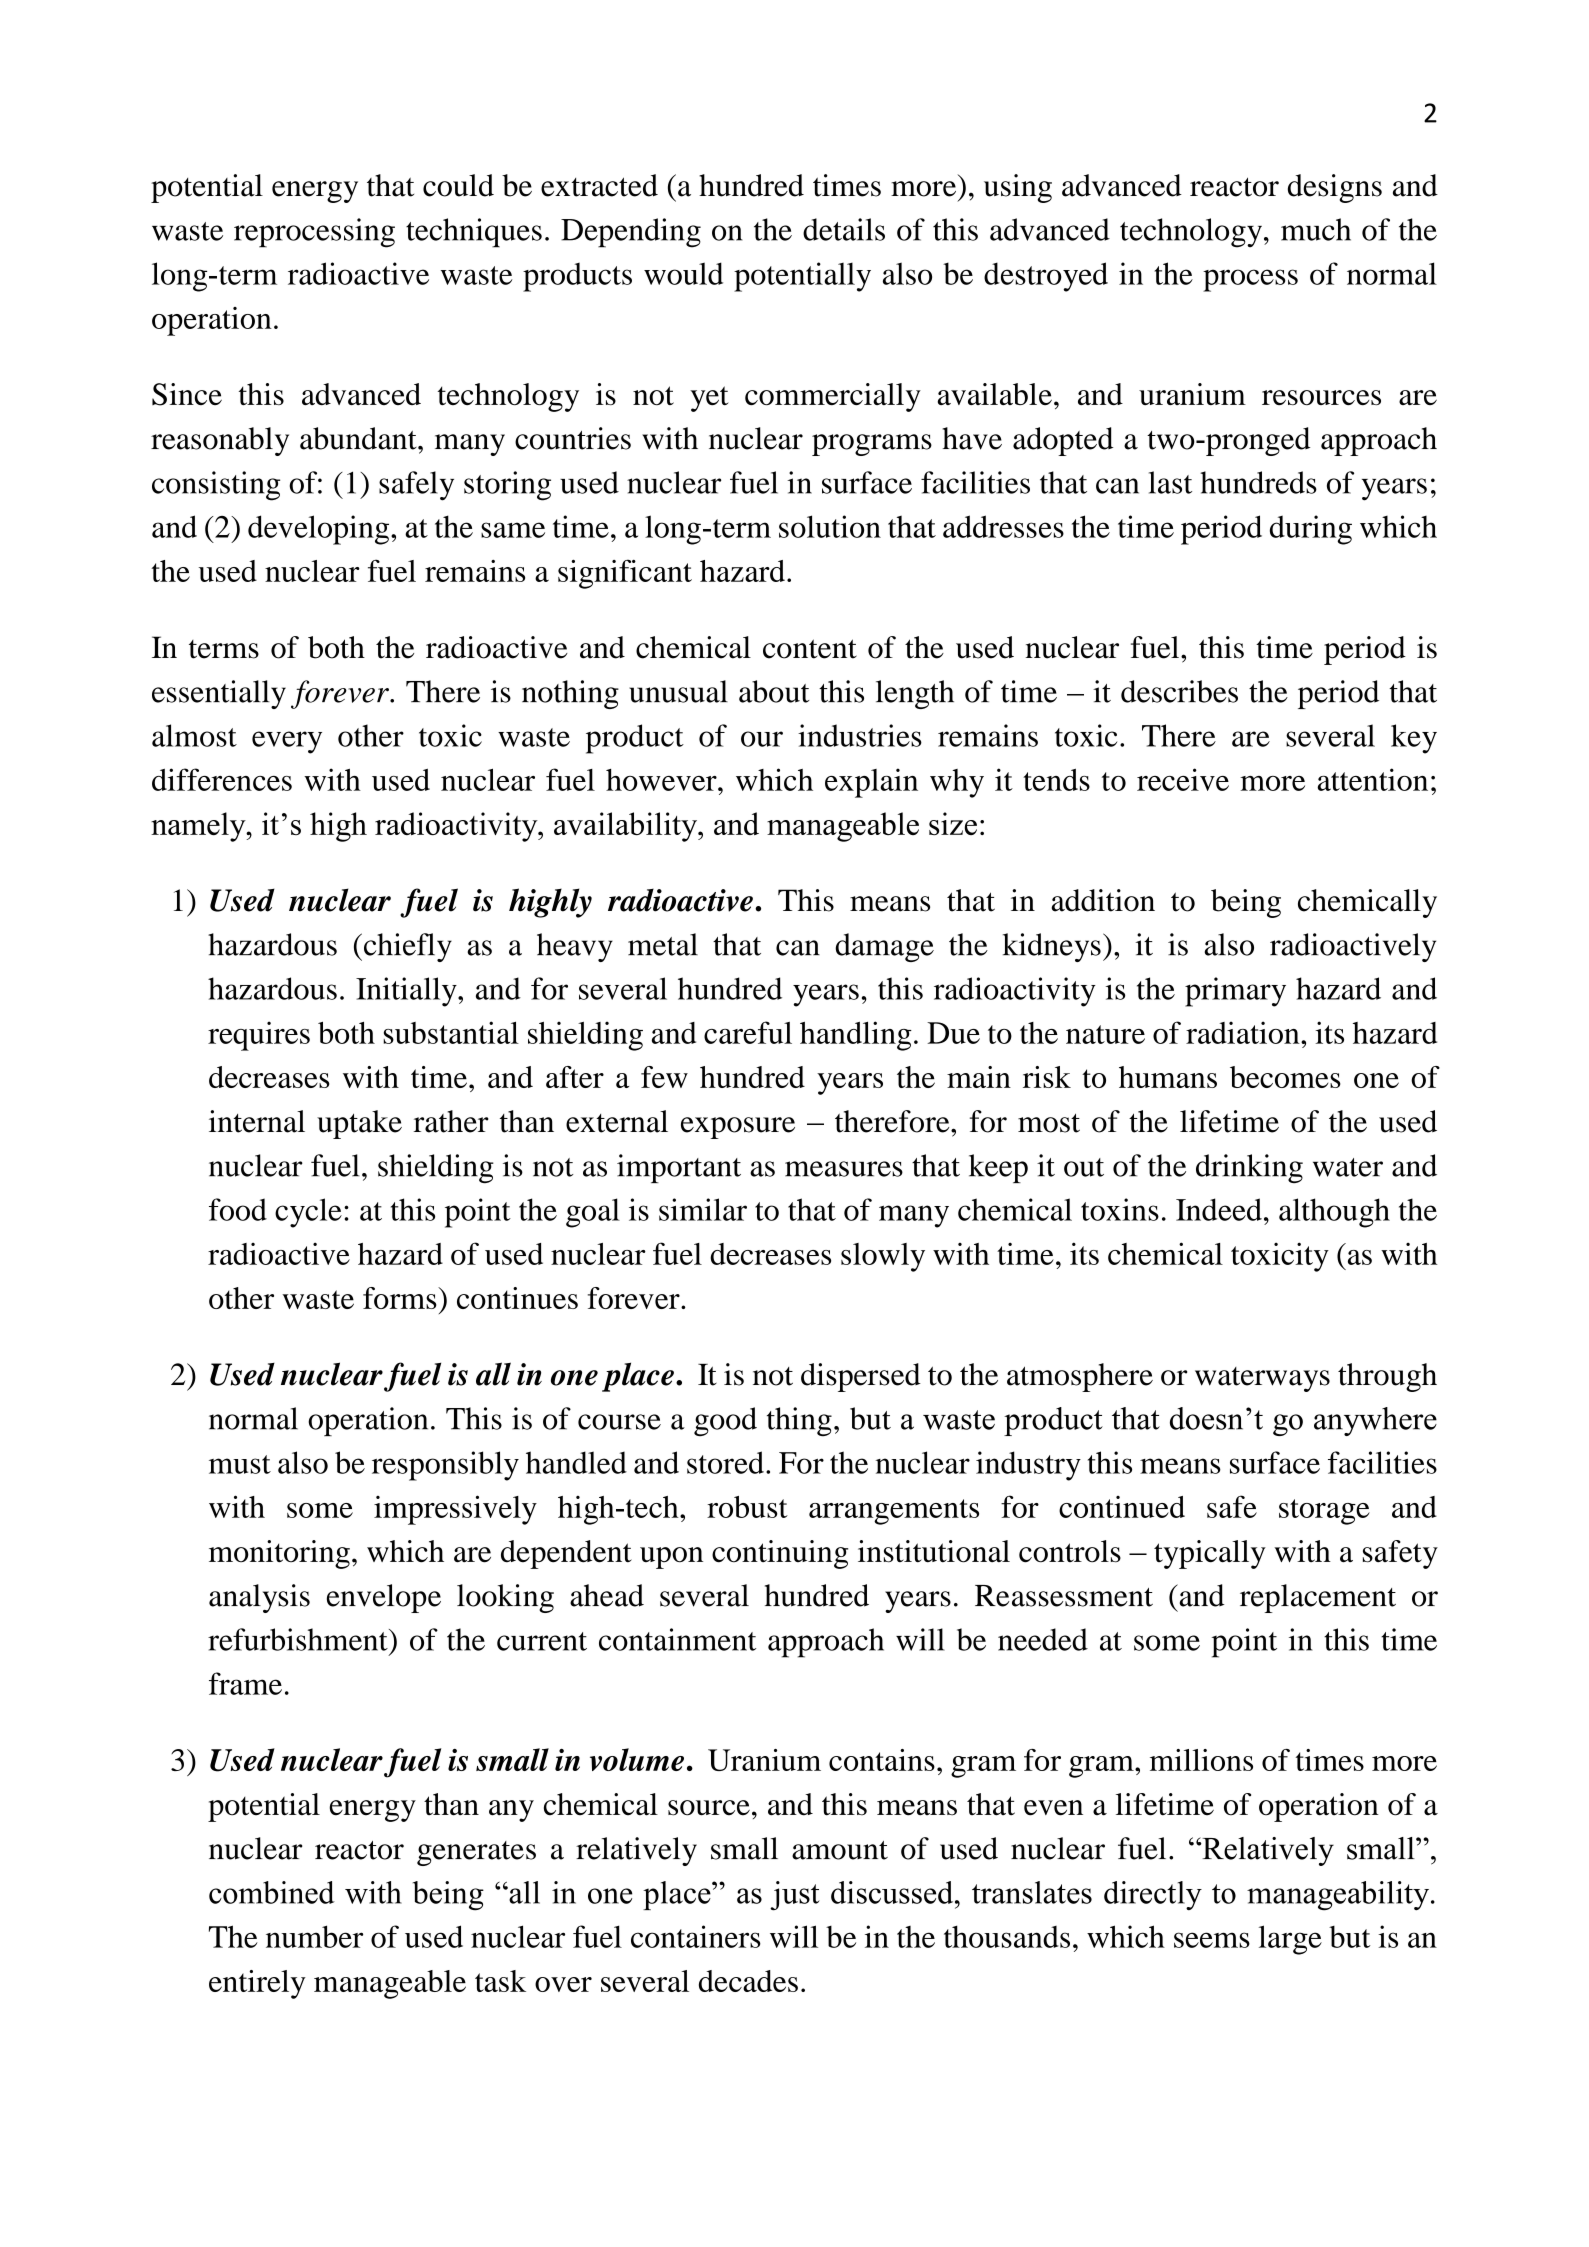 Image resolution: width=1589 pixels, height=2247 pixels. What do you see at coordinates (1311, 530) in the image?
I see `during` at bounding box center [1311, 530].
